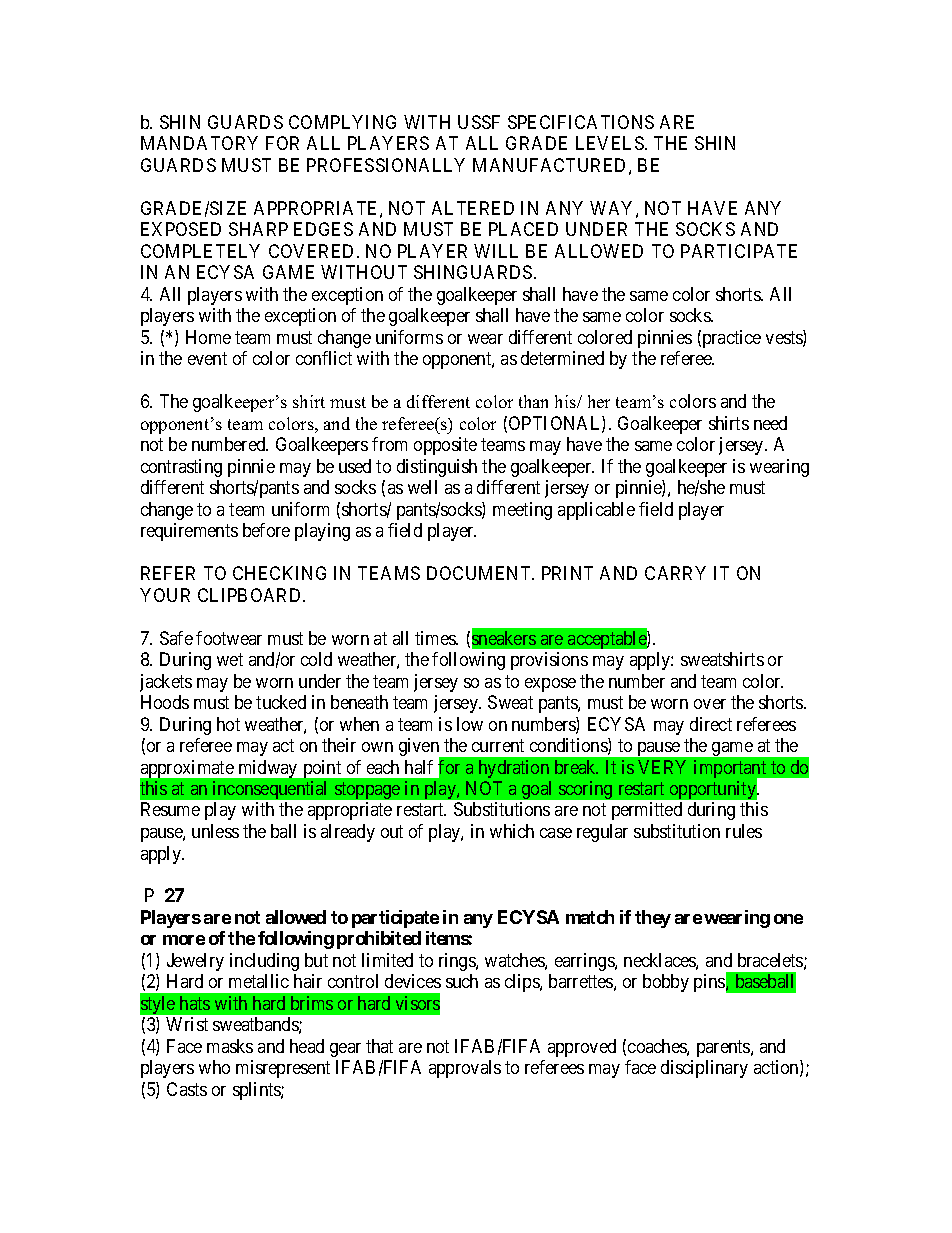  I want to click on ALTERED, so click(473, 208).
